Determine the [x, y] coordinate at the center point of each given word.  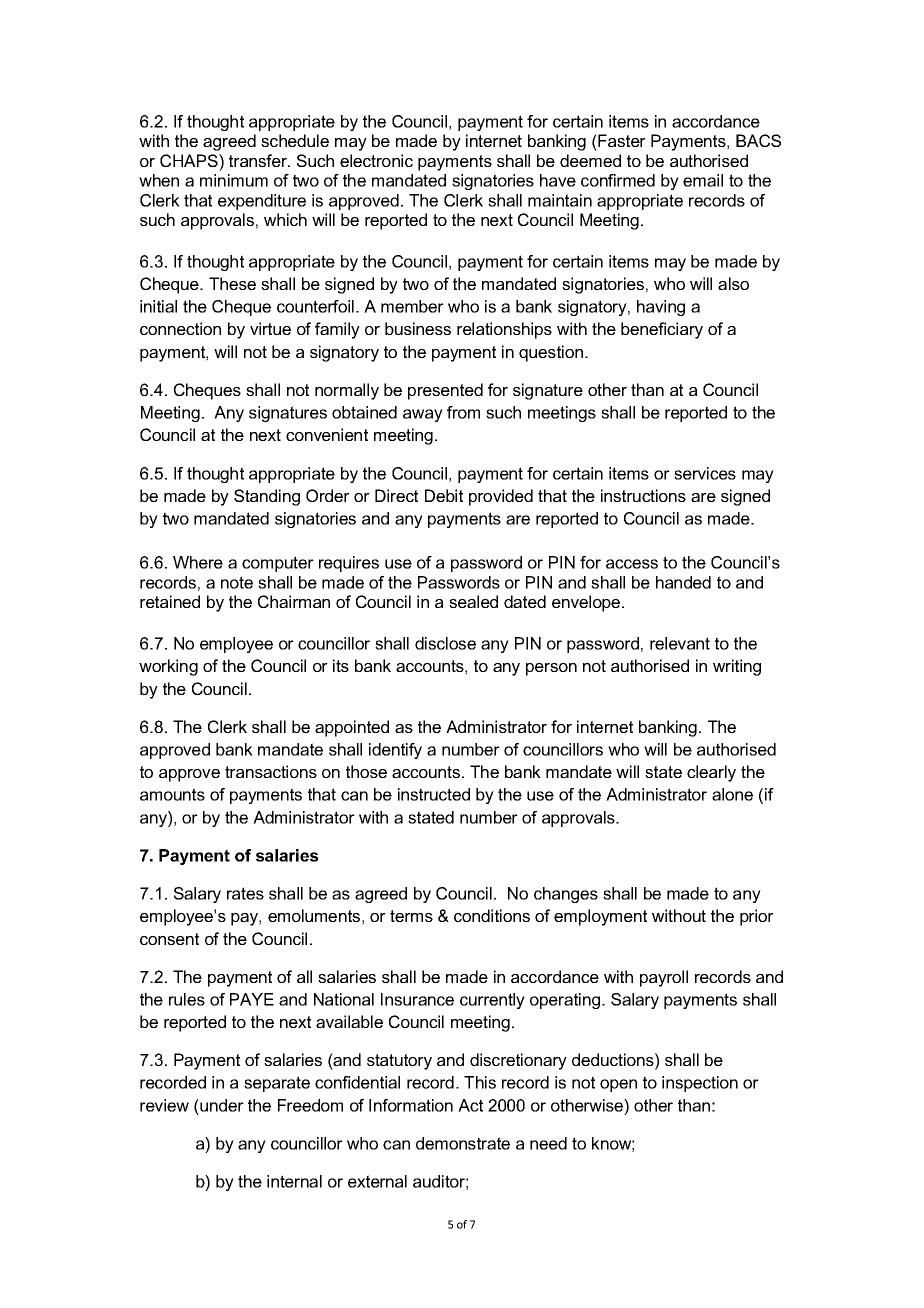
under [221, 1105]
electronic [376, 160]
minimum [234, 180]
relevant [680, 643]
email [703, 180]
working [168, 667]
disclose [445, 643]
